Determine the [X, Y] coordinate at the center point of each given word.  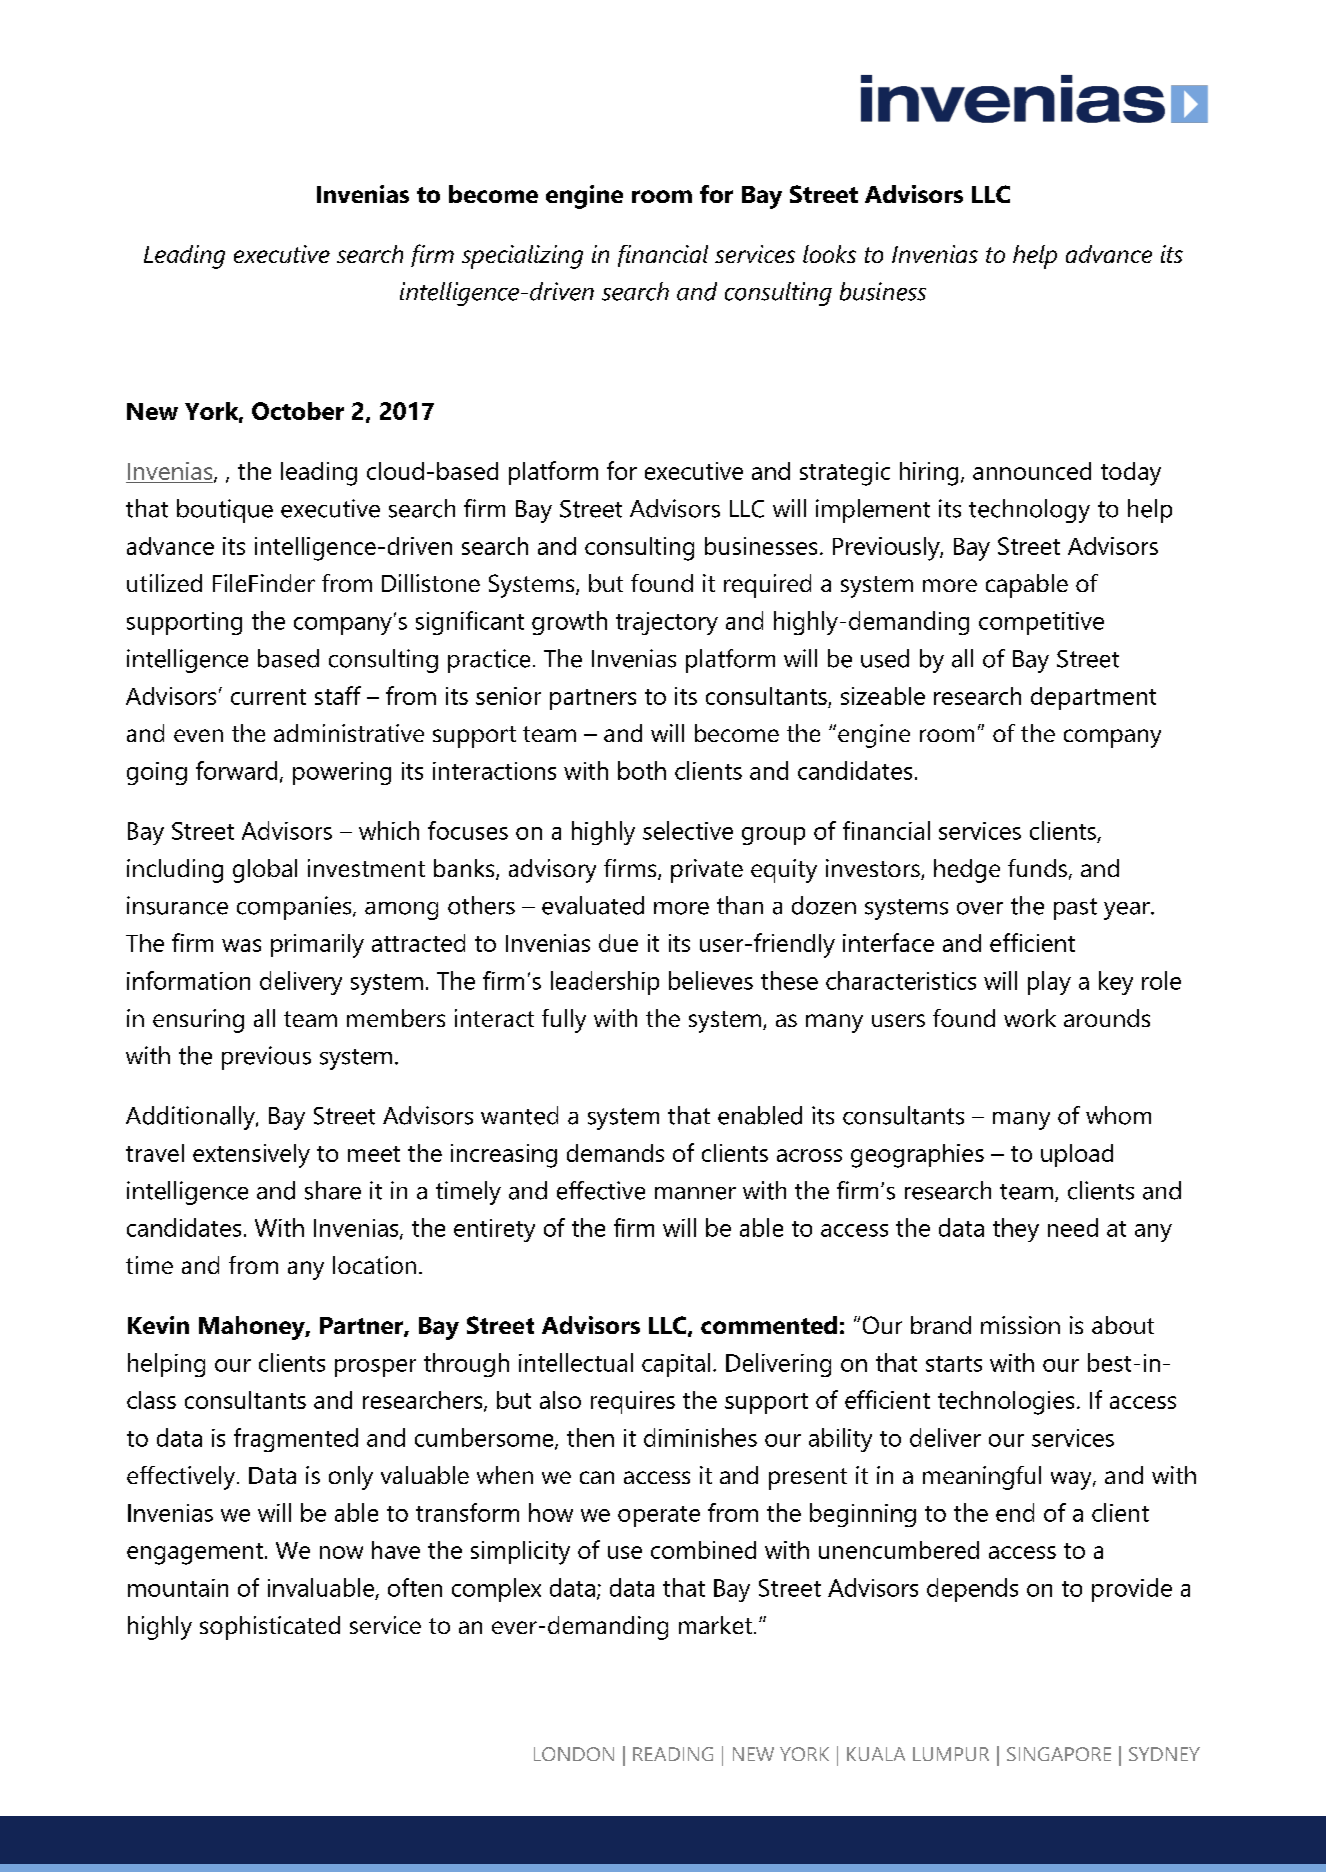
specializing [522, 257]
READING [673, 1754]
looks [829, 254]
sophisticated [270, 1628]
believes [711, 980]
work [1030, 1018]
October [298, 411]
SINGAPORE [1059, 1754]
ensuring [198, 1021]
